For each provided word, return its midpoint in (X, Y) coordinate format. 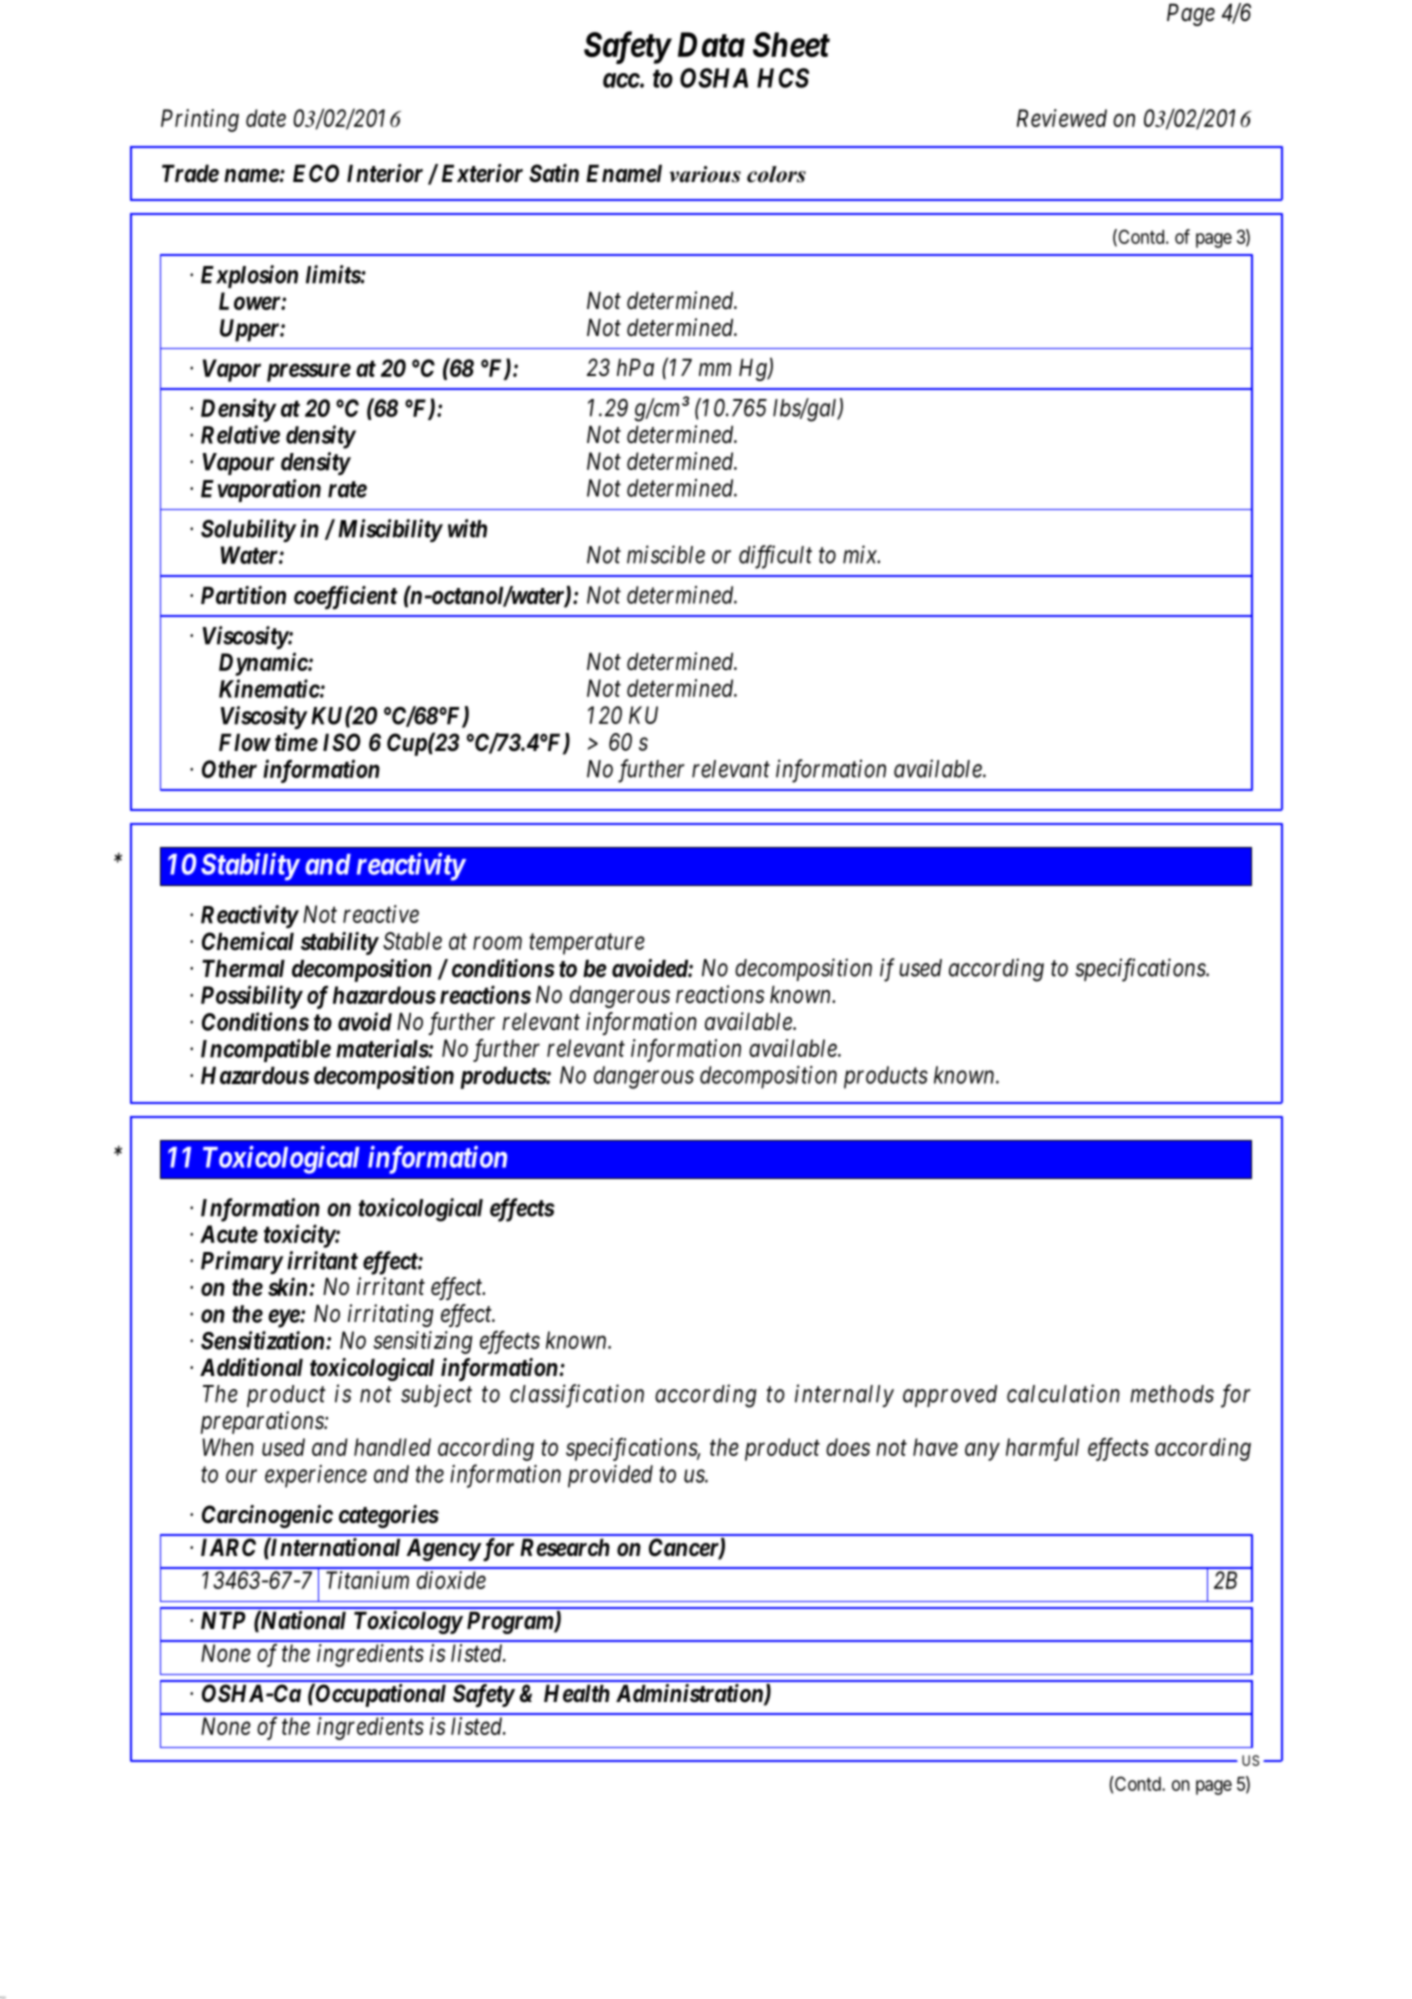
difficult (775, 557)
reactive (381, 914)
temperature (587, 944)
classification (577, 1396)
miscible (666, 554)
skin (287, 1286)
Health (577, 1693)
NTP (223, 1620)
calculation (1063, 1393)
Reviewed (1062, 118)
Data (711, 44)
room (497, 943)
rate (347, 489)
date (266, 118)
